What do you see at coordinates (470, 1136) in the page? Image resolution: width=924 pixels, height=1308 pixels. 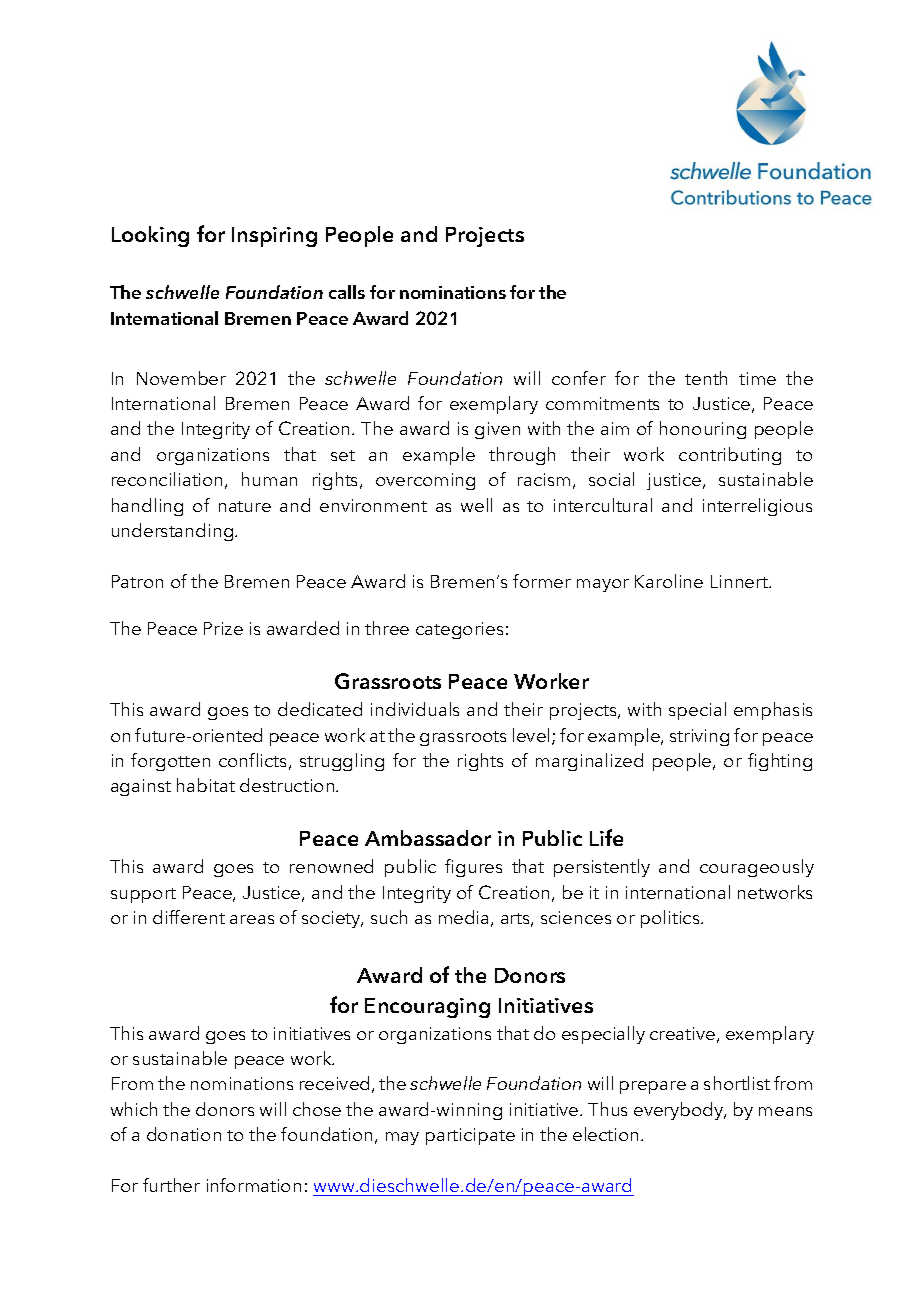 I see `participate` at bounding box center [470, 1136].
